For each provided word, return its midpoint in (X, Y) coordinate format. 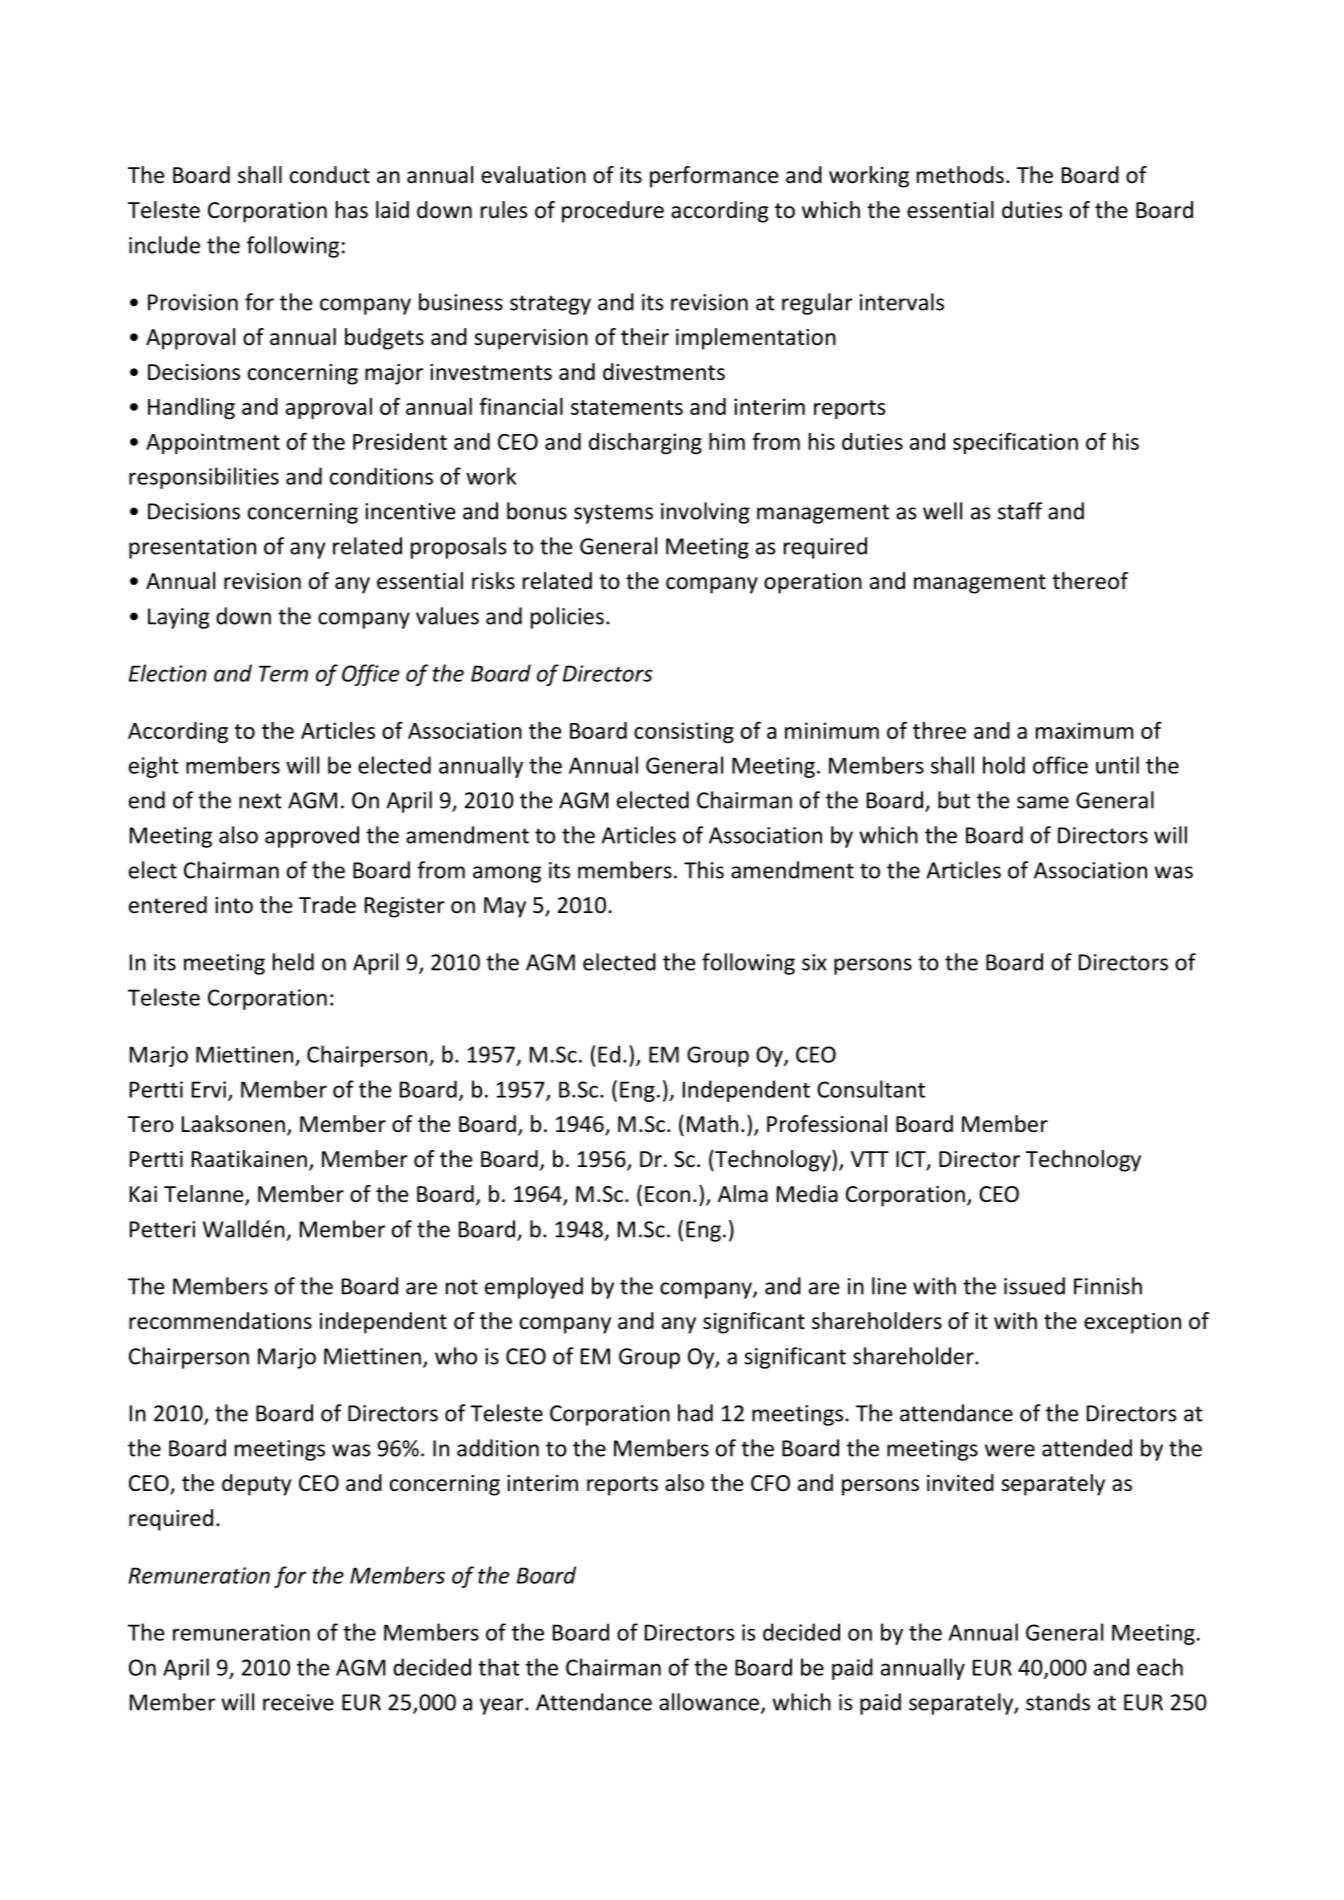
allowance (709, 1702)
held (293, 962)
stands (1058, 1702)
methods (960, 175)
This (704, 870)
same (1043, 802)
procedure (613, 212)
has (352, 210)
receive (298, 1702)
